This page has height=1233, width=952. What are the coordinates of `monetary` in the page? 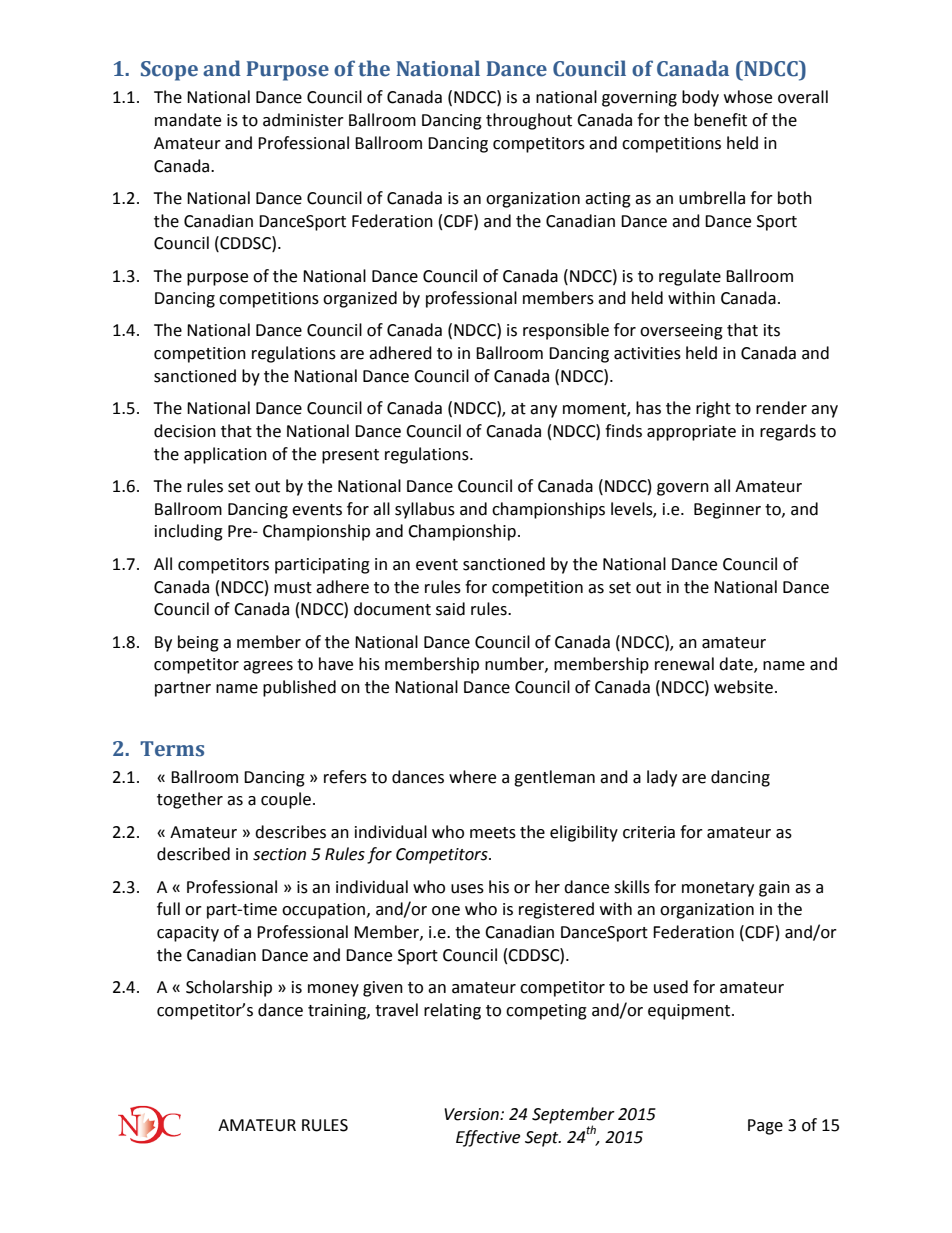 It's located at (718, 889).
